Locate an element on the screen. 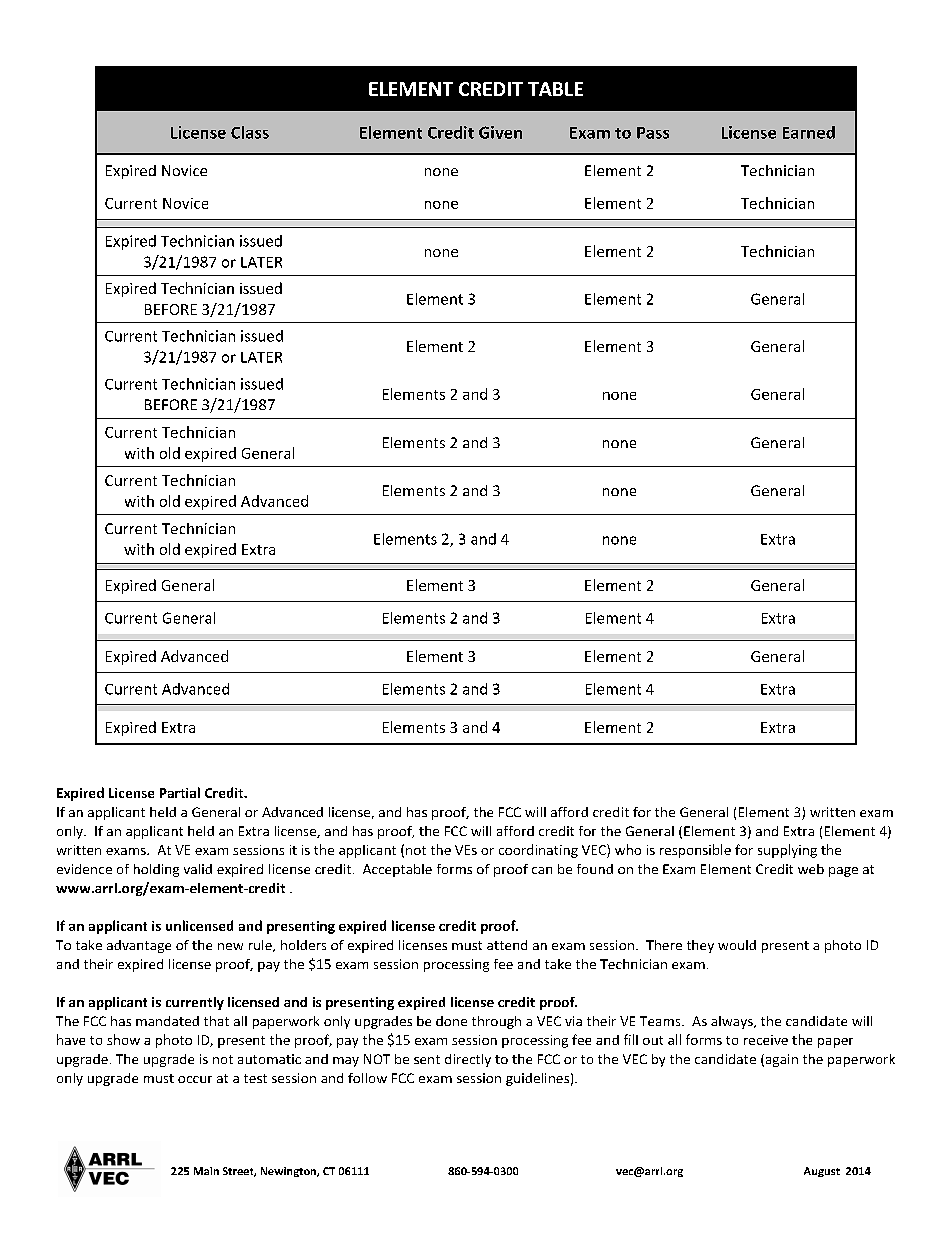 The height and width of the screenshot is (1233, 952). Class is located at coordinates (250, 132).
